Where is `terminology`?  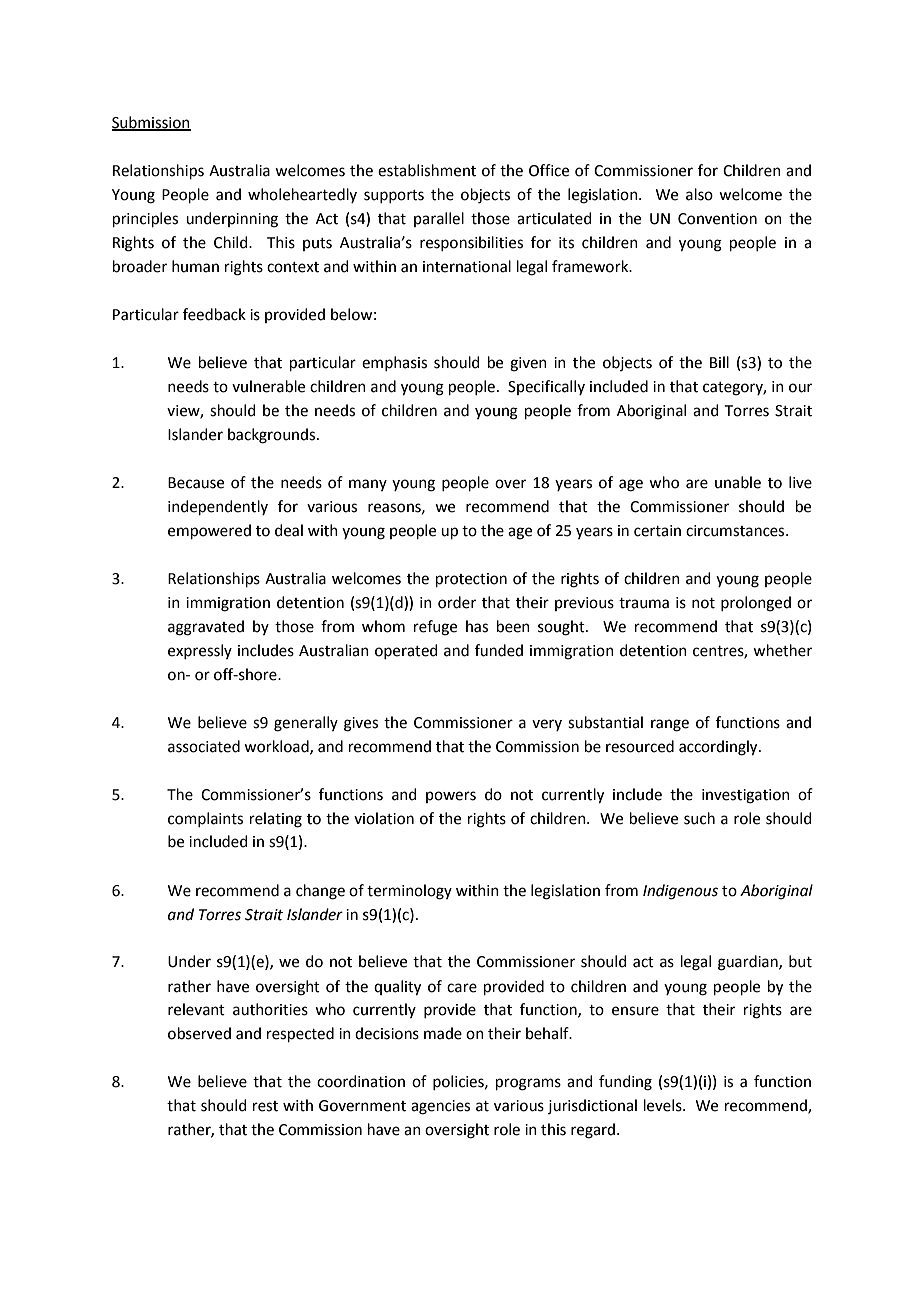
terminology is located at coordinates (409, 892).
